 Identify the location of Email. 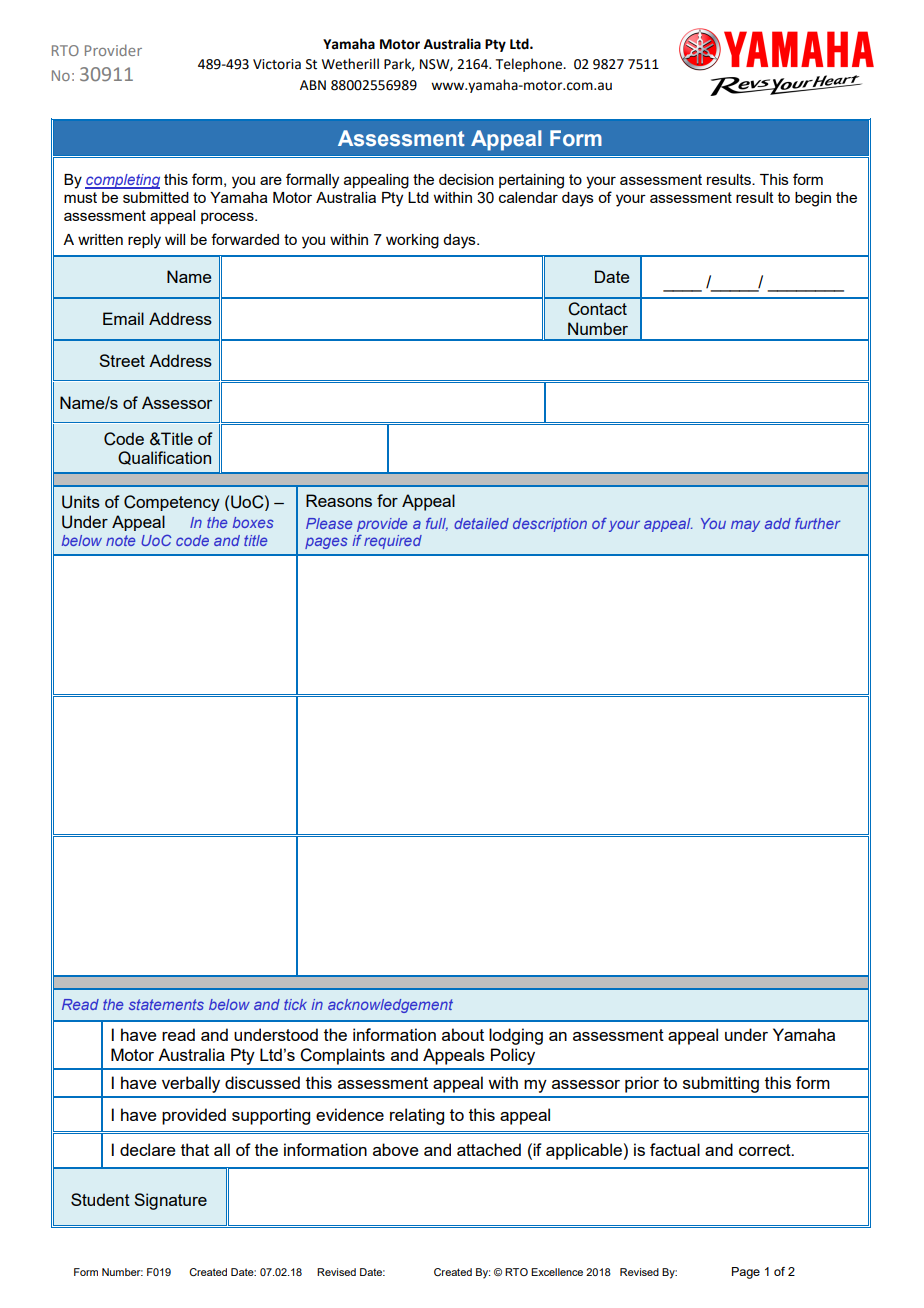
(123, 318).
